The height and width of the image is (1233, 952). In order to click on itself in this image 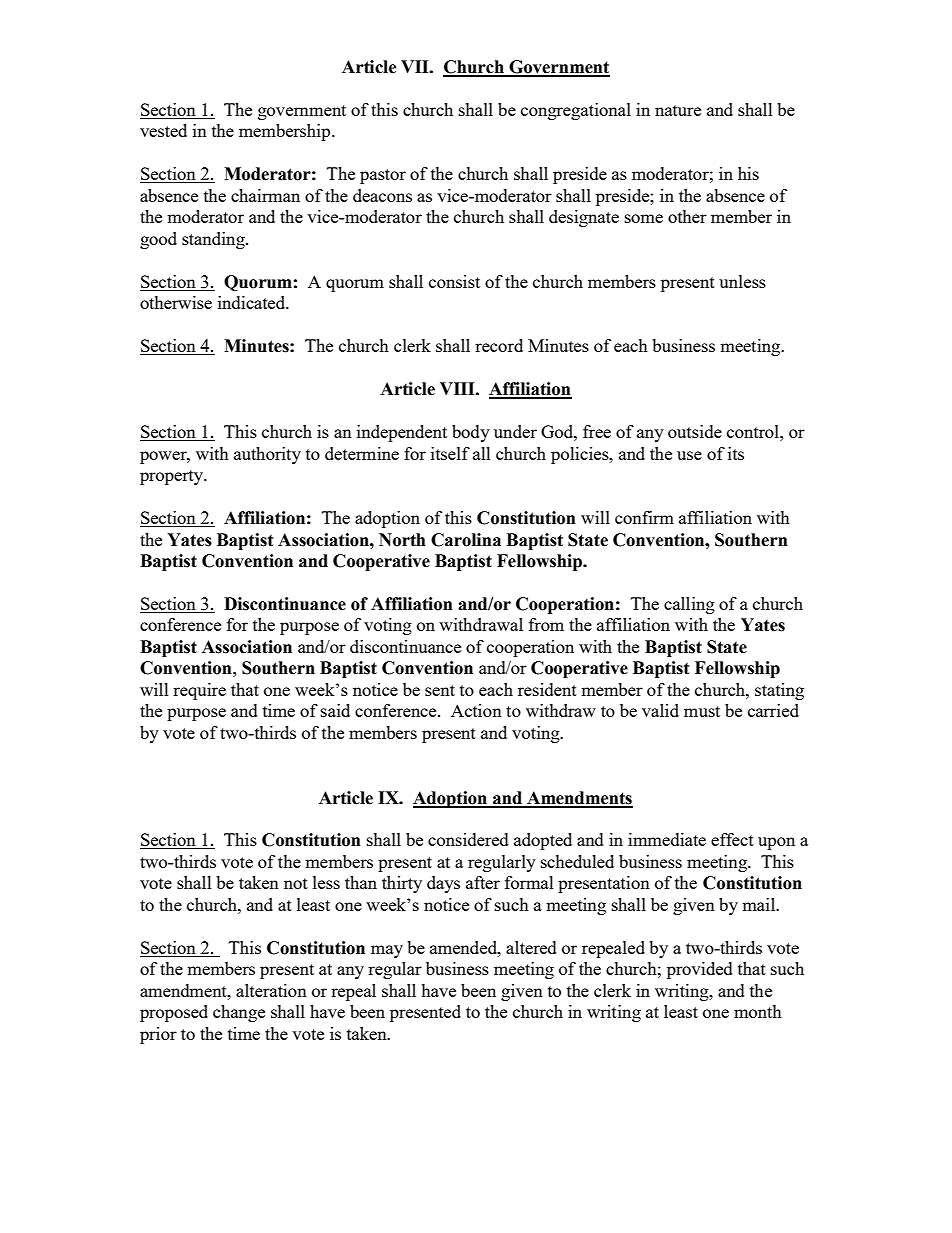, I will do `click(450, 453)`.
